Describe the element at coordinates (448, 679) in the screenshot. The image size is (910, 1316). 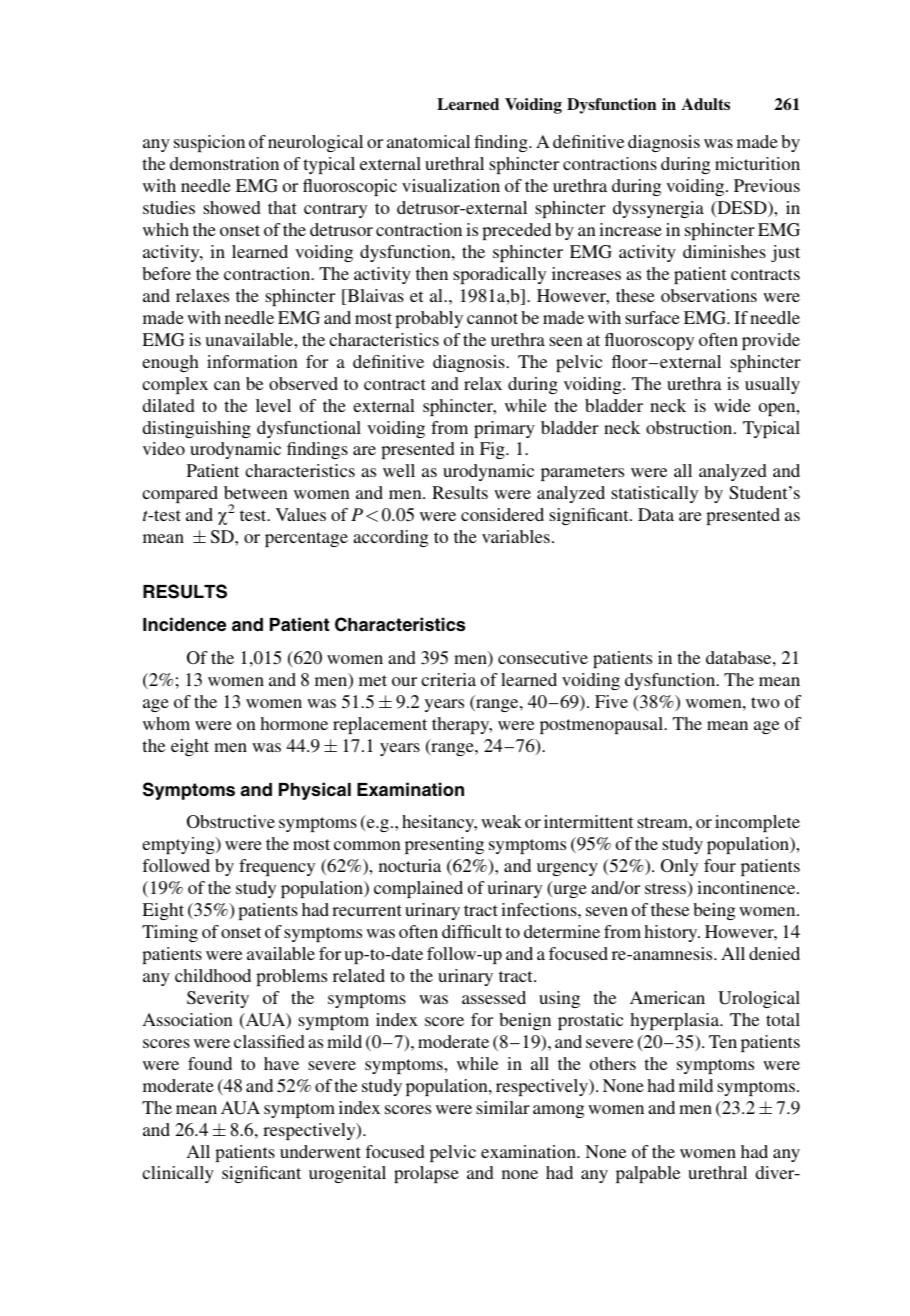
I see `criteria` at that location.
